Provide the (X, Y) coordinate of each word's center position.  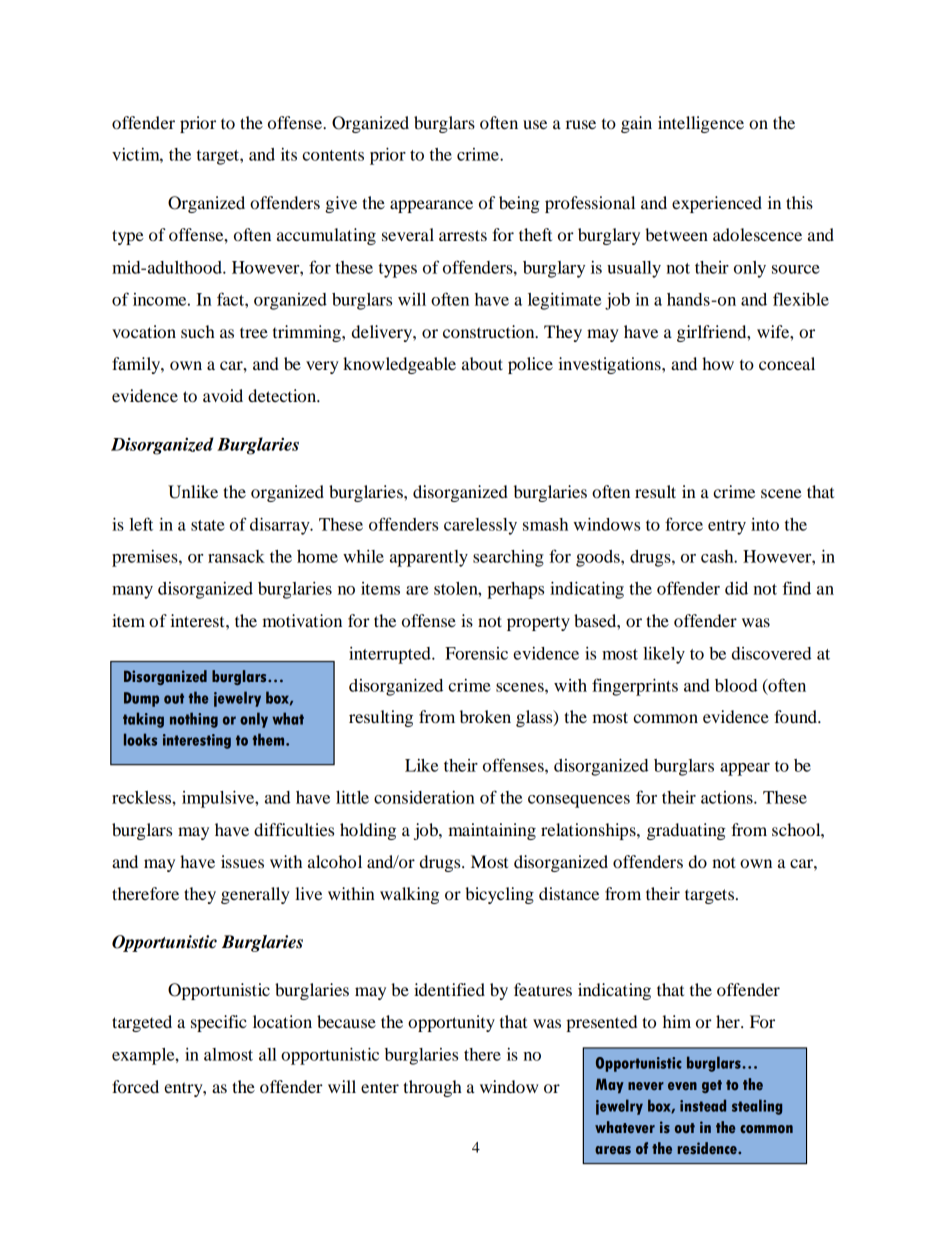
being (519, 204)
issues (242, 861)
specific (219, 1023)
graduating (686, 831)
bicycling (499, 895)
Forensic (476, 653)
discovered (772, 653)
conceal (787, 363)
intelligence (701, 124)
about (482, 363)
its (289, 154)
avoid (223, 395)
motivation (302, 620)
